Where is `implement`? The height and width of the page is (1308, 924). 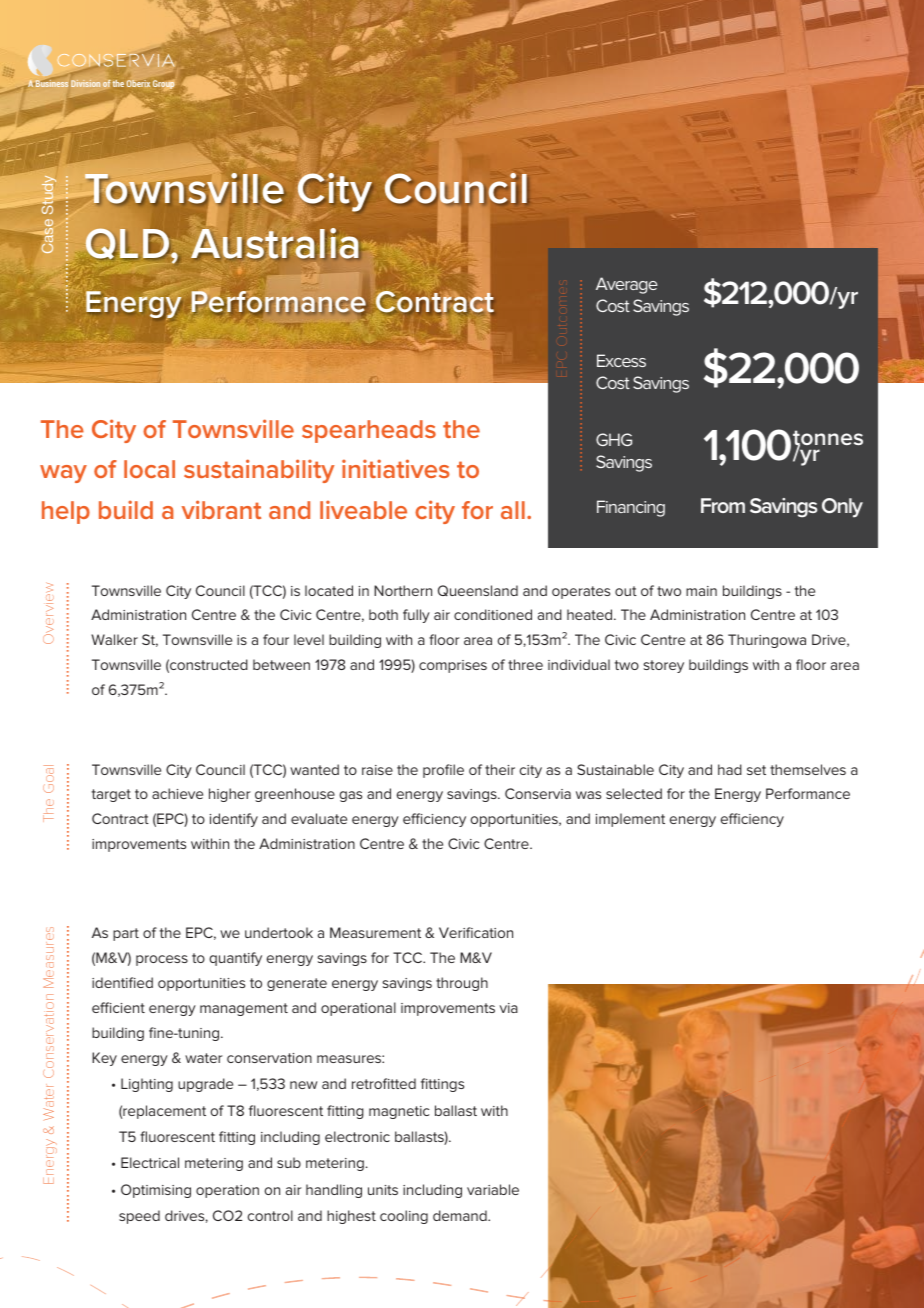
implement is located at coordinates (630, 820).
